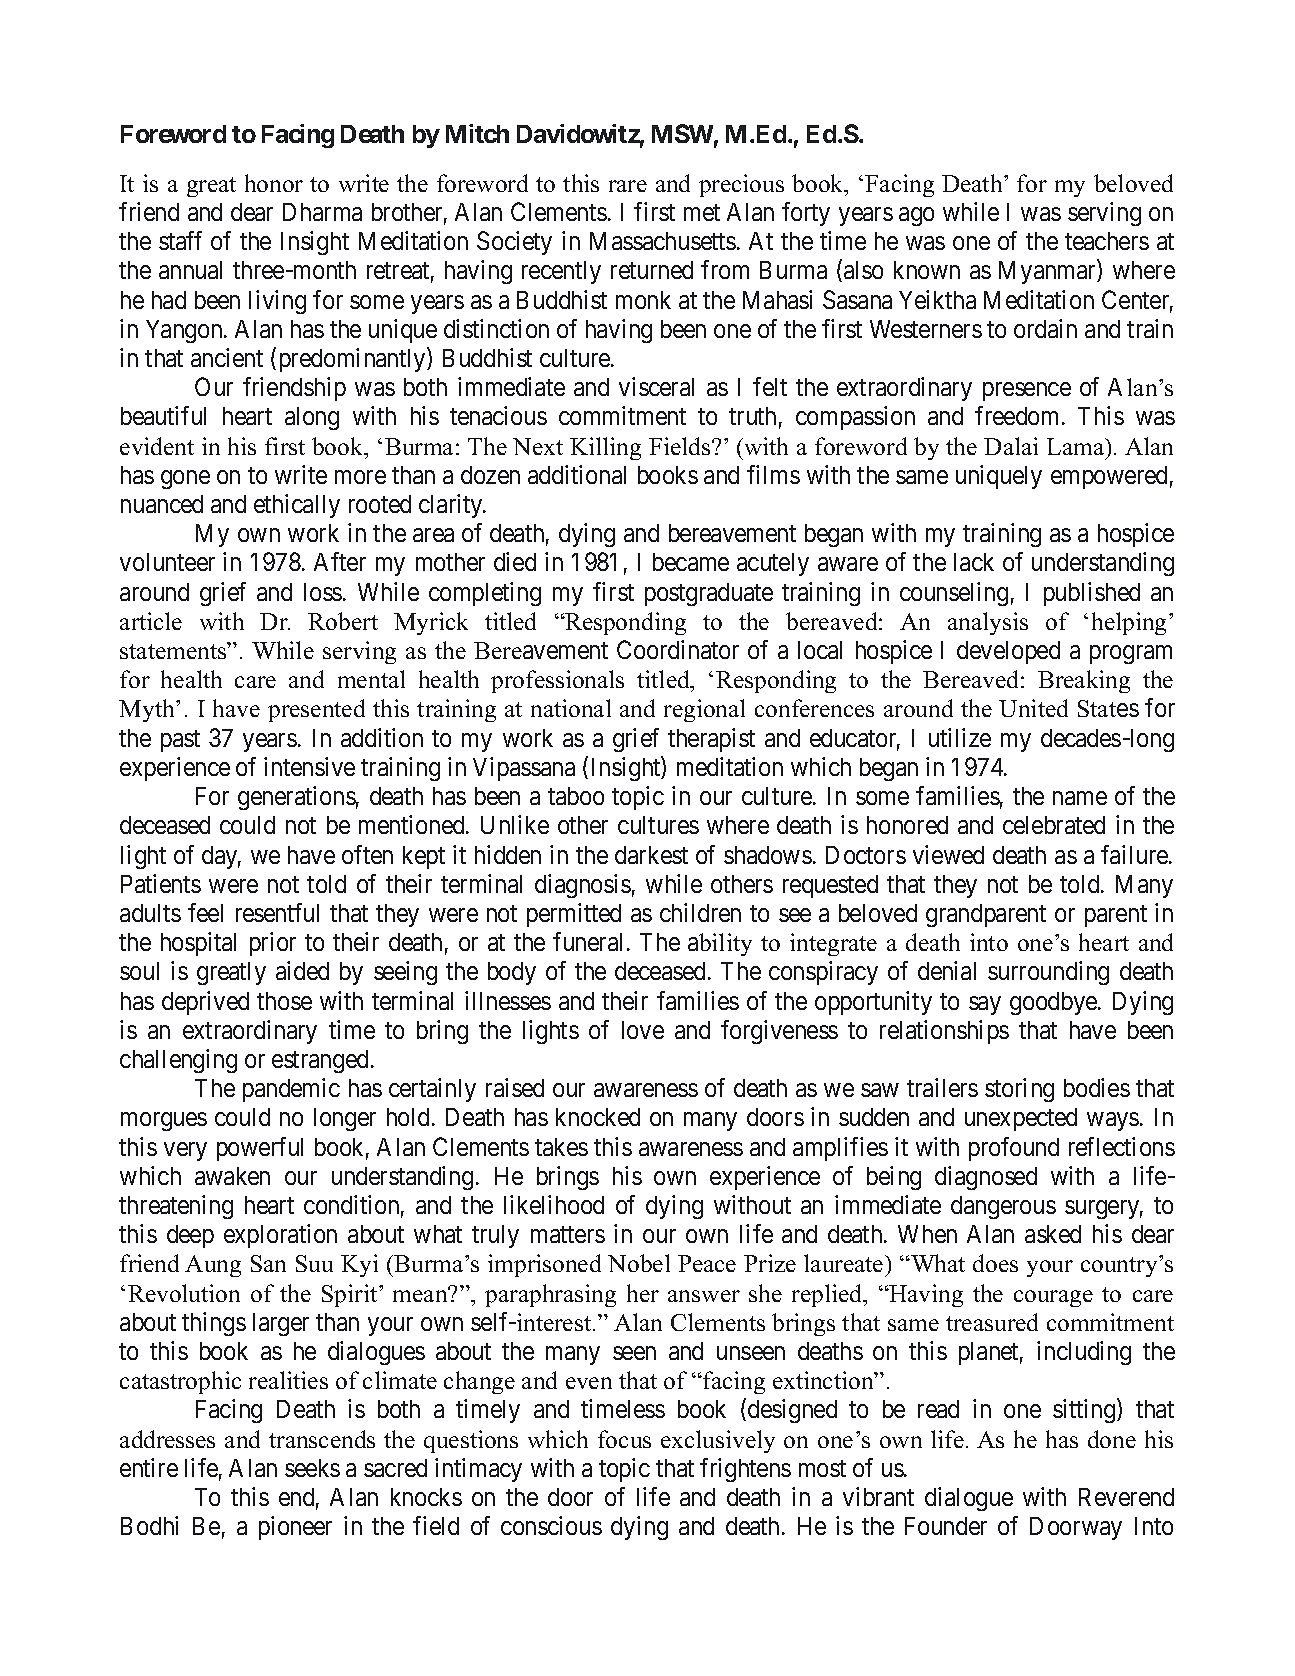  Describe the element at coordinates (260, 1149) in the screenshot. I see `powerful` at that location.
